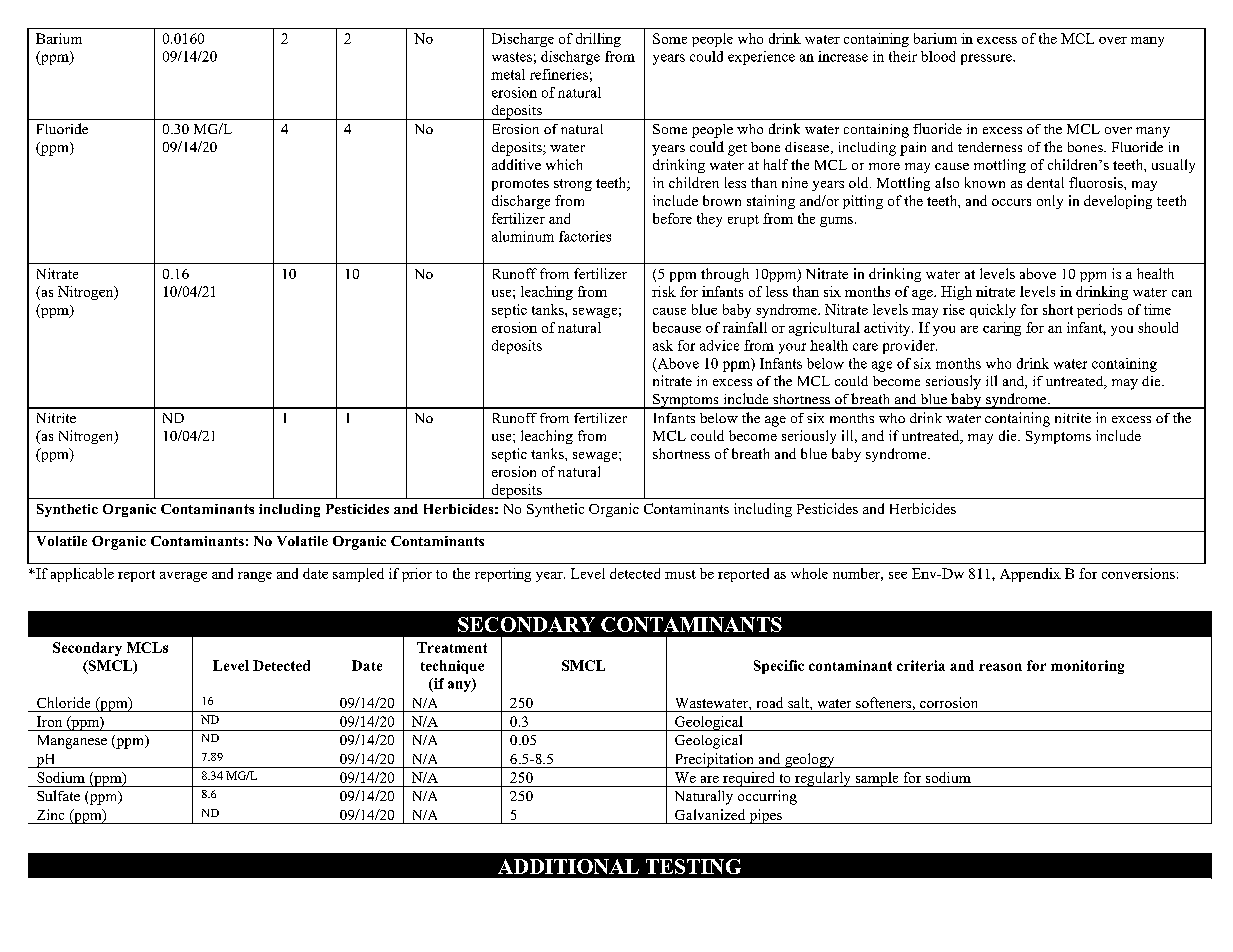 The width and height of the screenshot is (1233, 952). What do you see at coordinates (910, 347) in the screenshot?
I see `provider` at bounding box center [910, 347].
